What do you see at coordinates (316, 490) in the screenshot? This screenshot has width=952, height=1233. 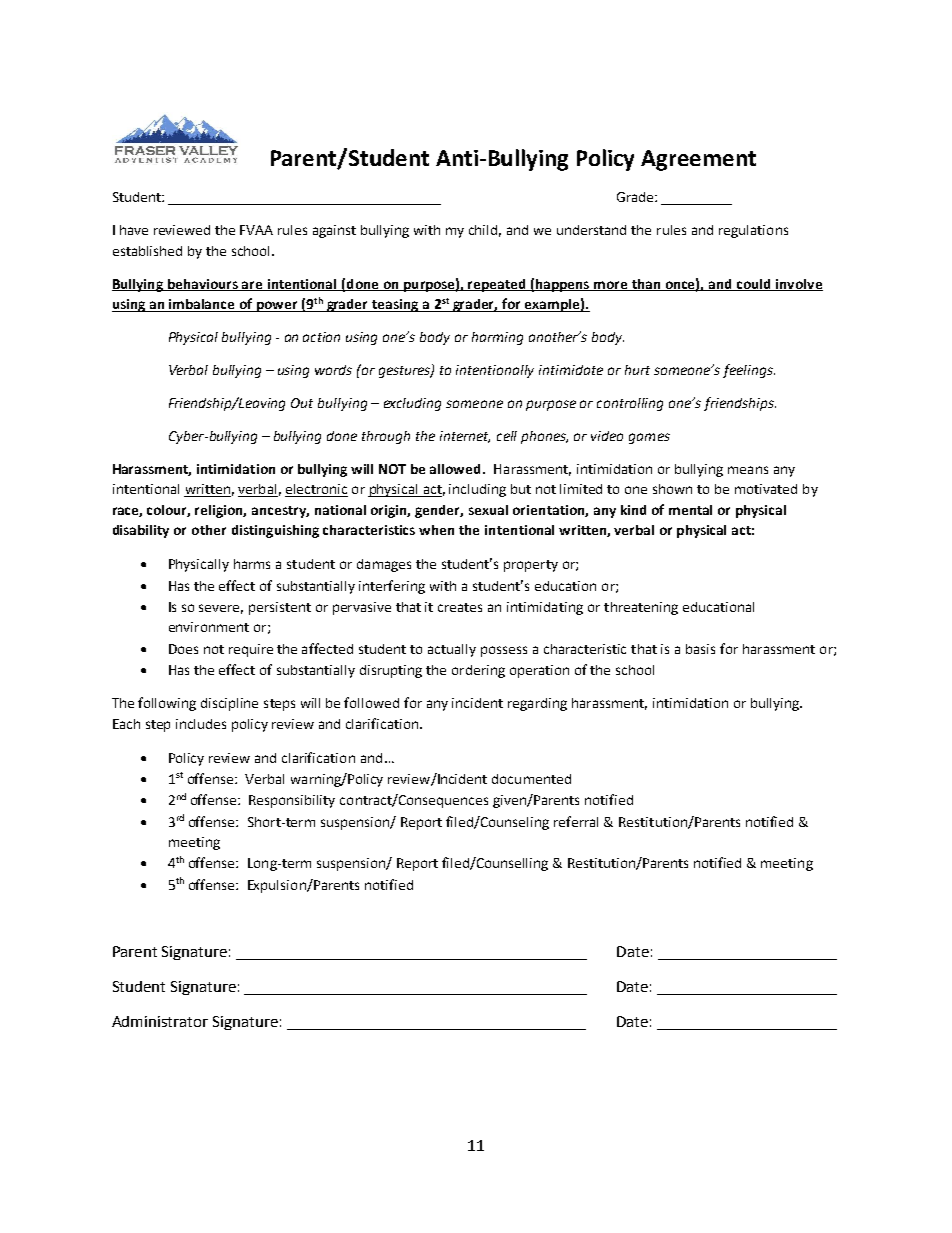 I see `electronic` at bounding box center [316, 490].
